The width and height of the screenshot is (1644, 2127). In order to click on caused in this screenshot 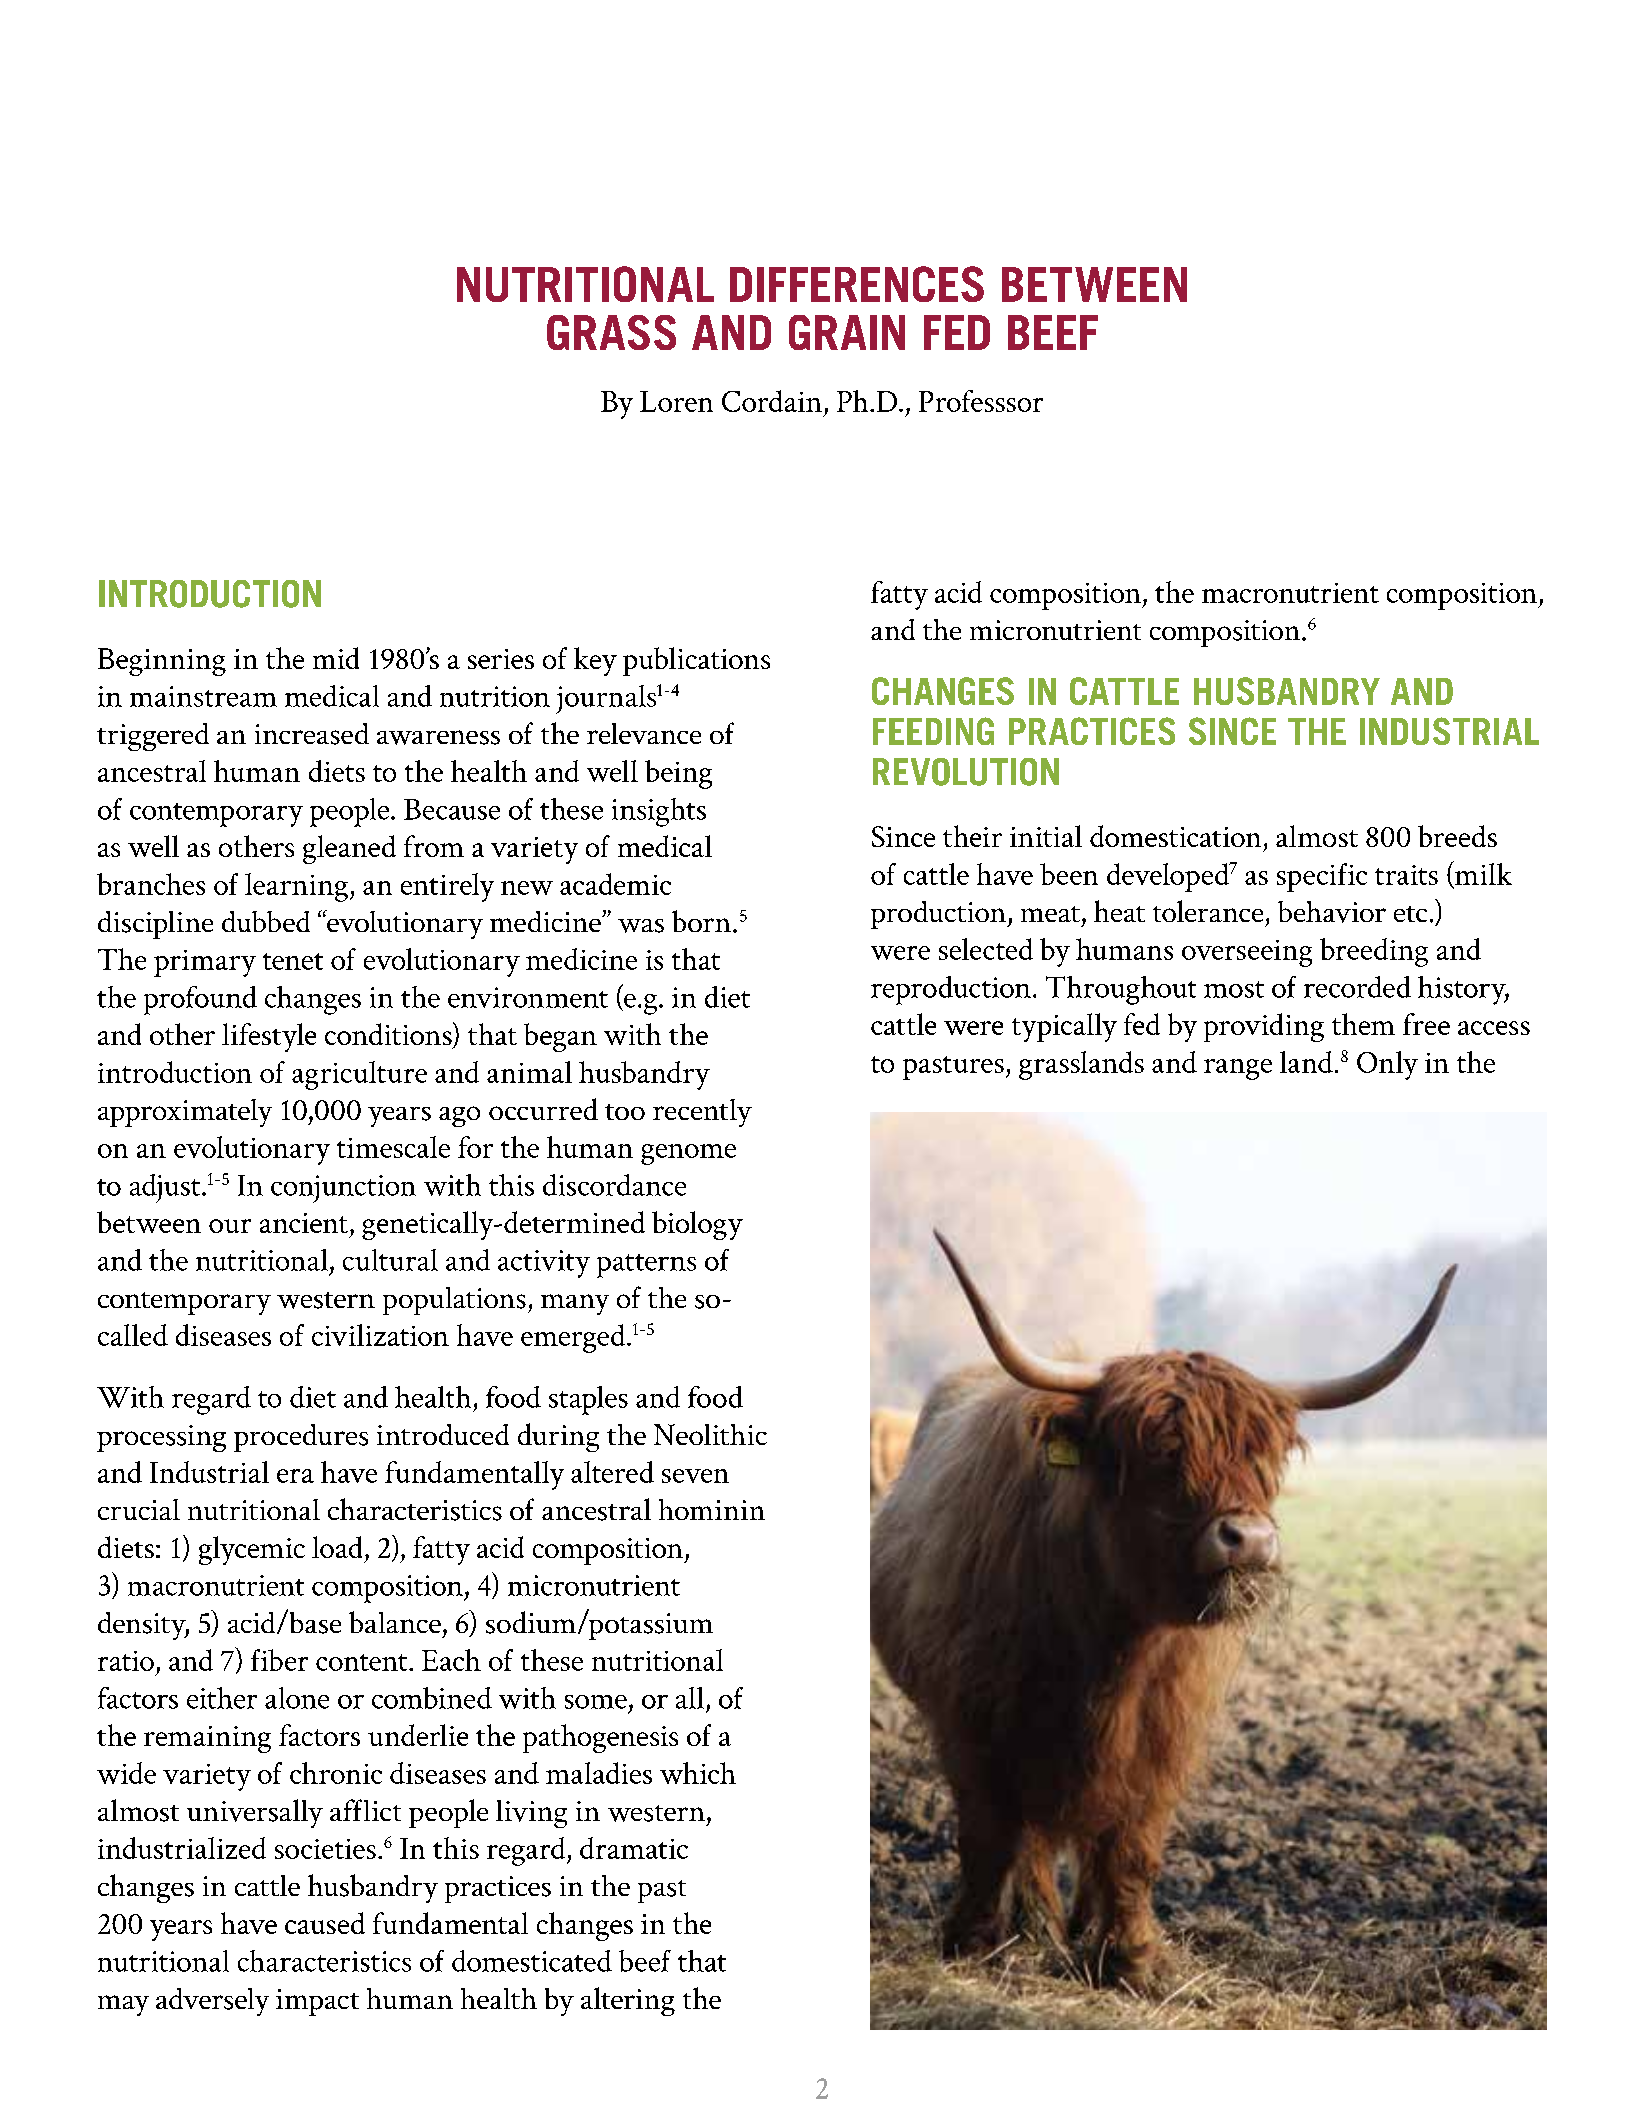, I will do `click(325, 1923)`.
